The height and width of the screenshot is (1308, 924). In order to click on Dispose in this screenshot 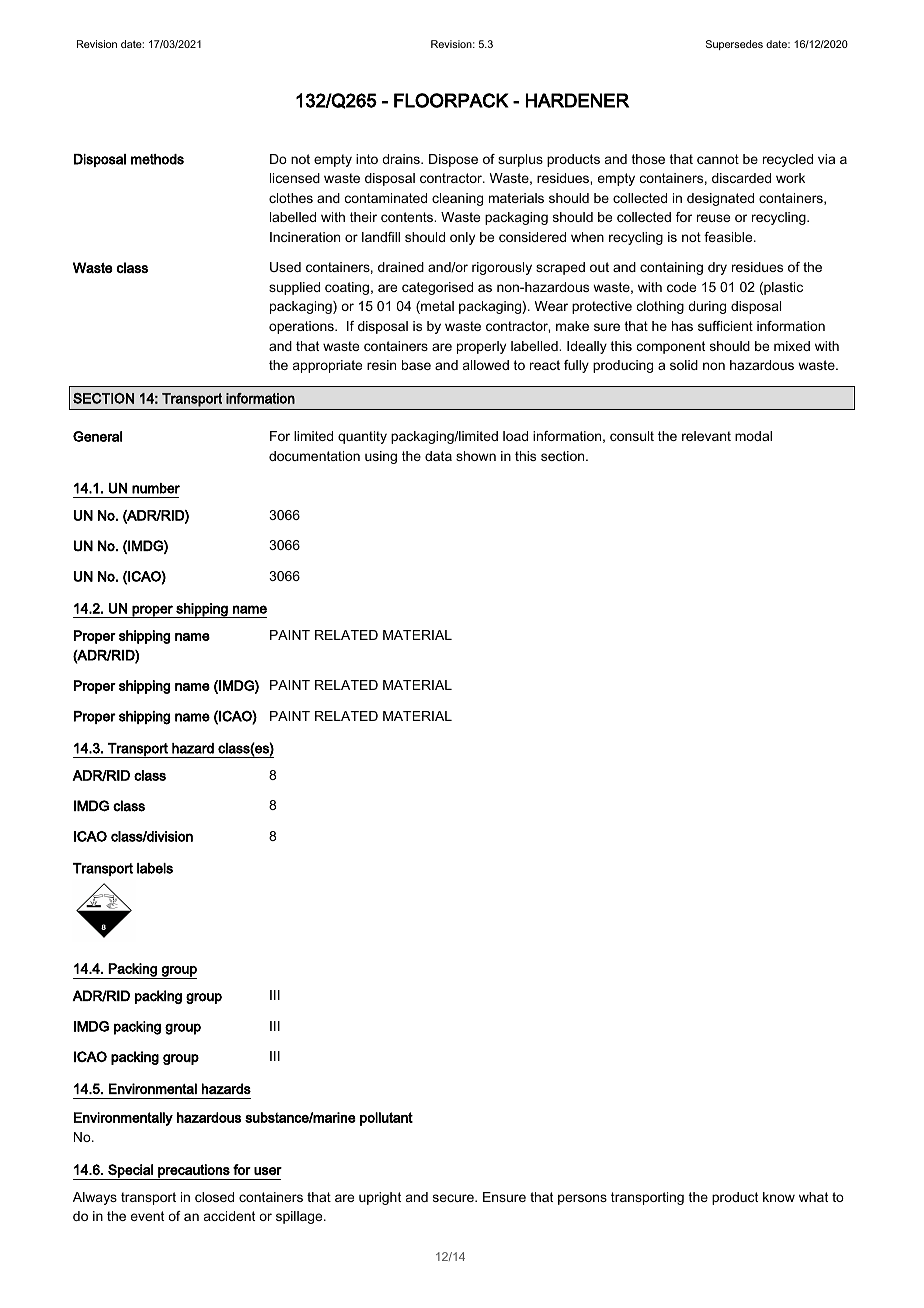, I will do `click(453, 160)`.
